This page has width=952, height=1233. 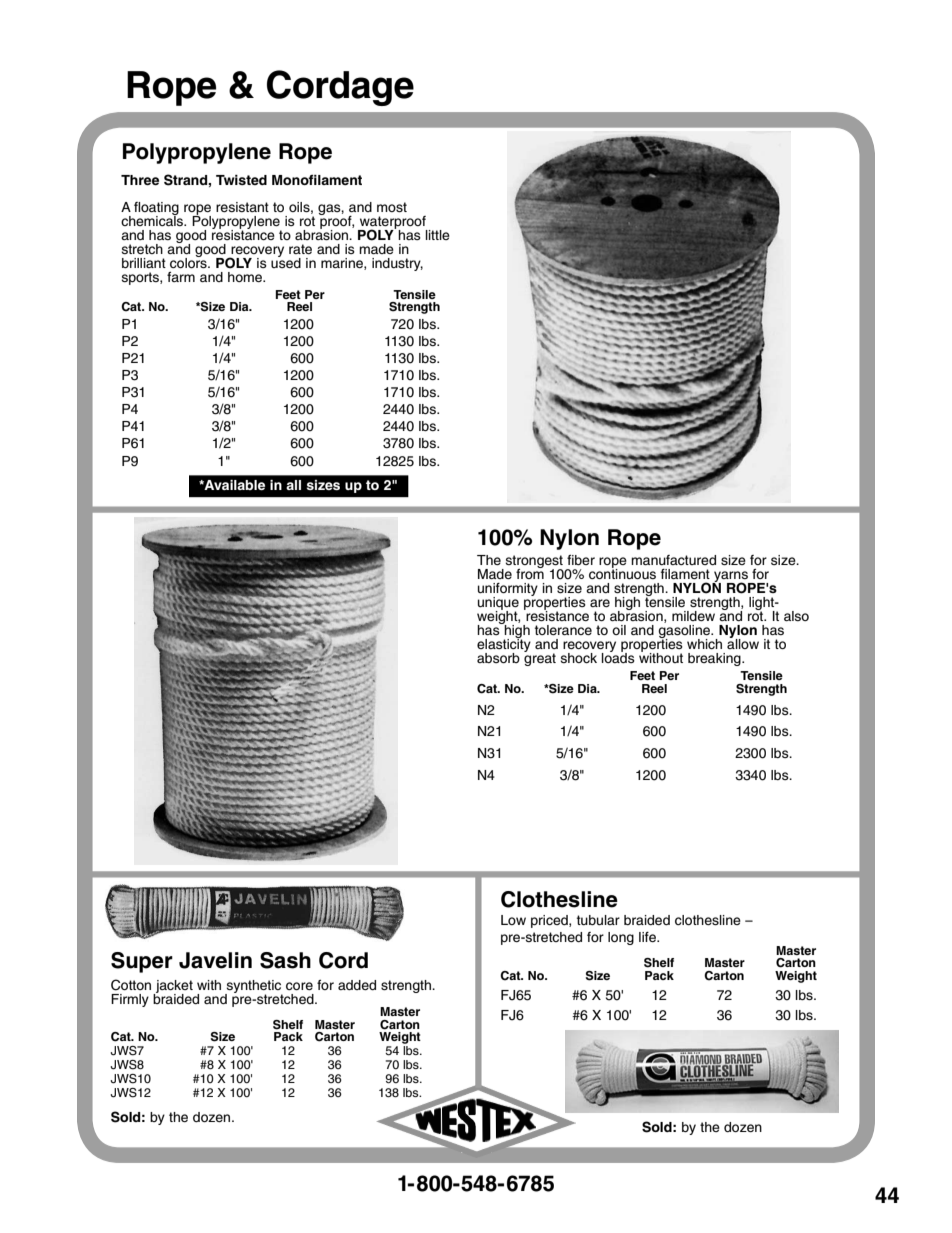 I want to click on most, so click(x=392, y=207).
